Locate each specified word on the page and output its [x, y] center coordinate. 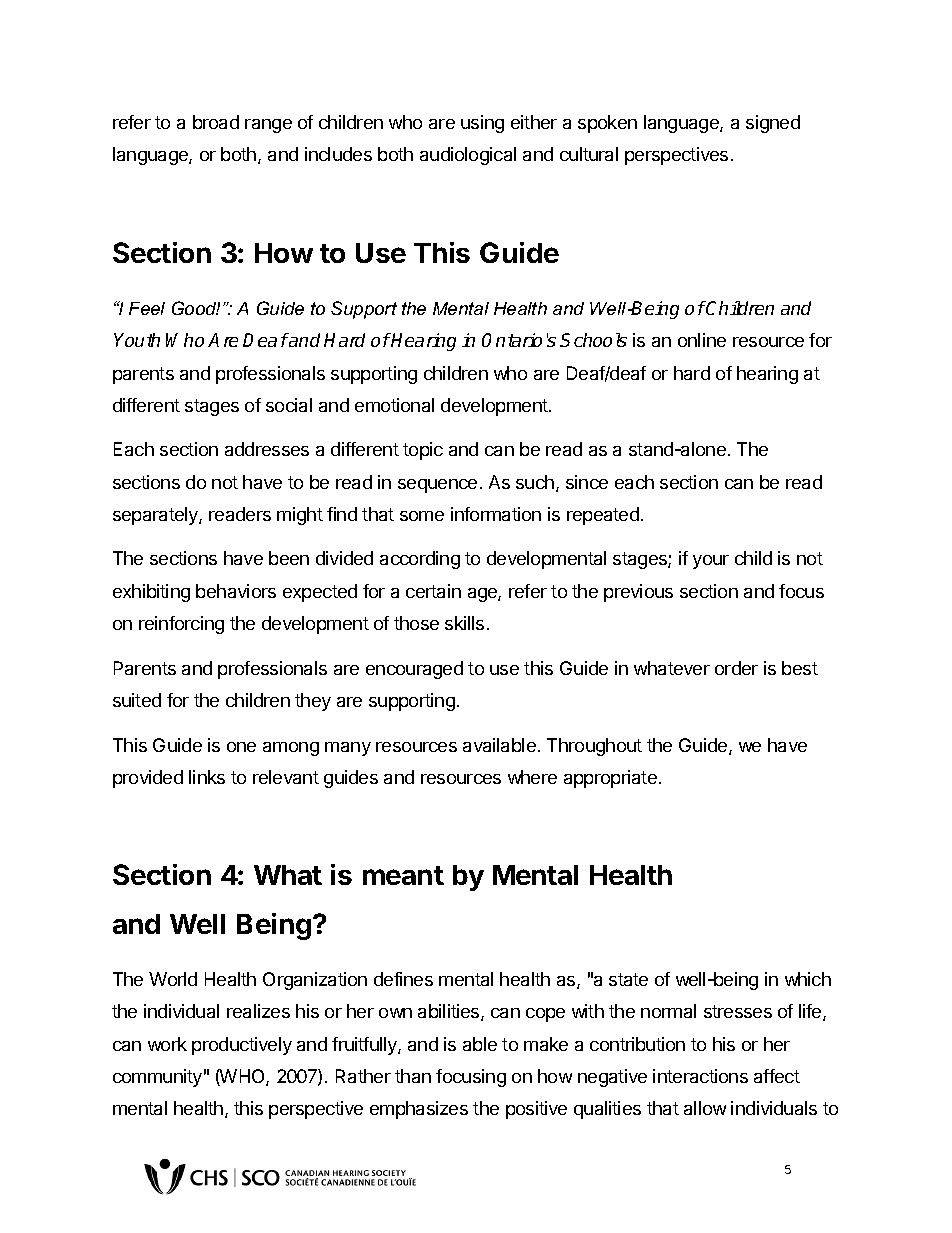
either [534, 122]
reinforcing [181, 625]
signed [773, 124]
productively [242, 1046]
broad [216, 122]
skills [464, 623]
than [413, 1076]
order [736, 668]
